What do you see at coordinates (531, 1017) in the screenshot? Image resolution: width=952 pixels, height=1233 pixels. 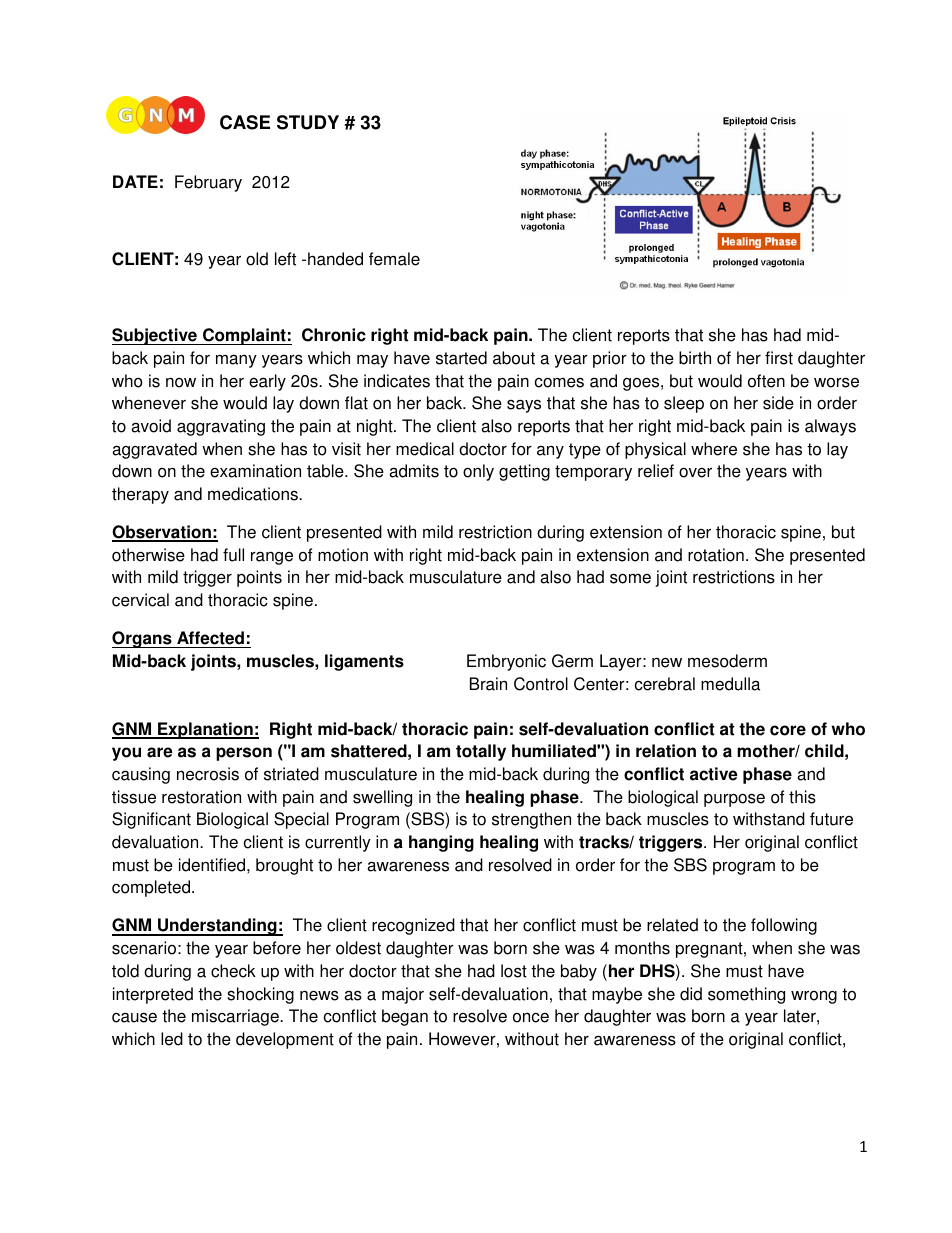 I see `once` at bounding box center [531, 1017].
